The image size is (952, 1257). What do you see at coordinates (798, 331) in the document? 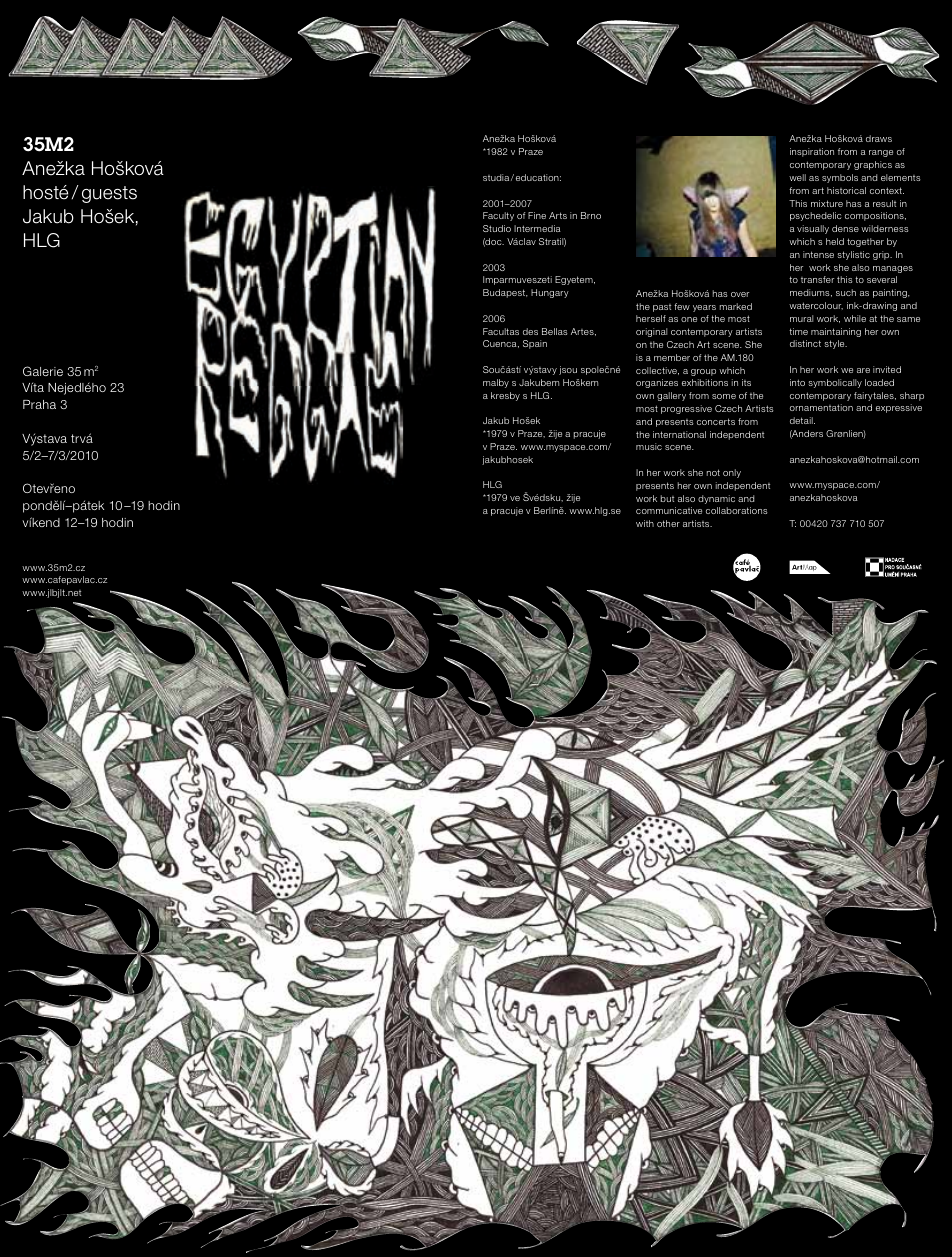
I see `time` at bounding box center [798, 331].
